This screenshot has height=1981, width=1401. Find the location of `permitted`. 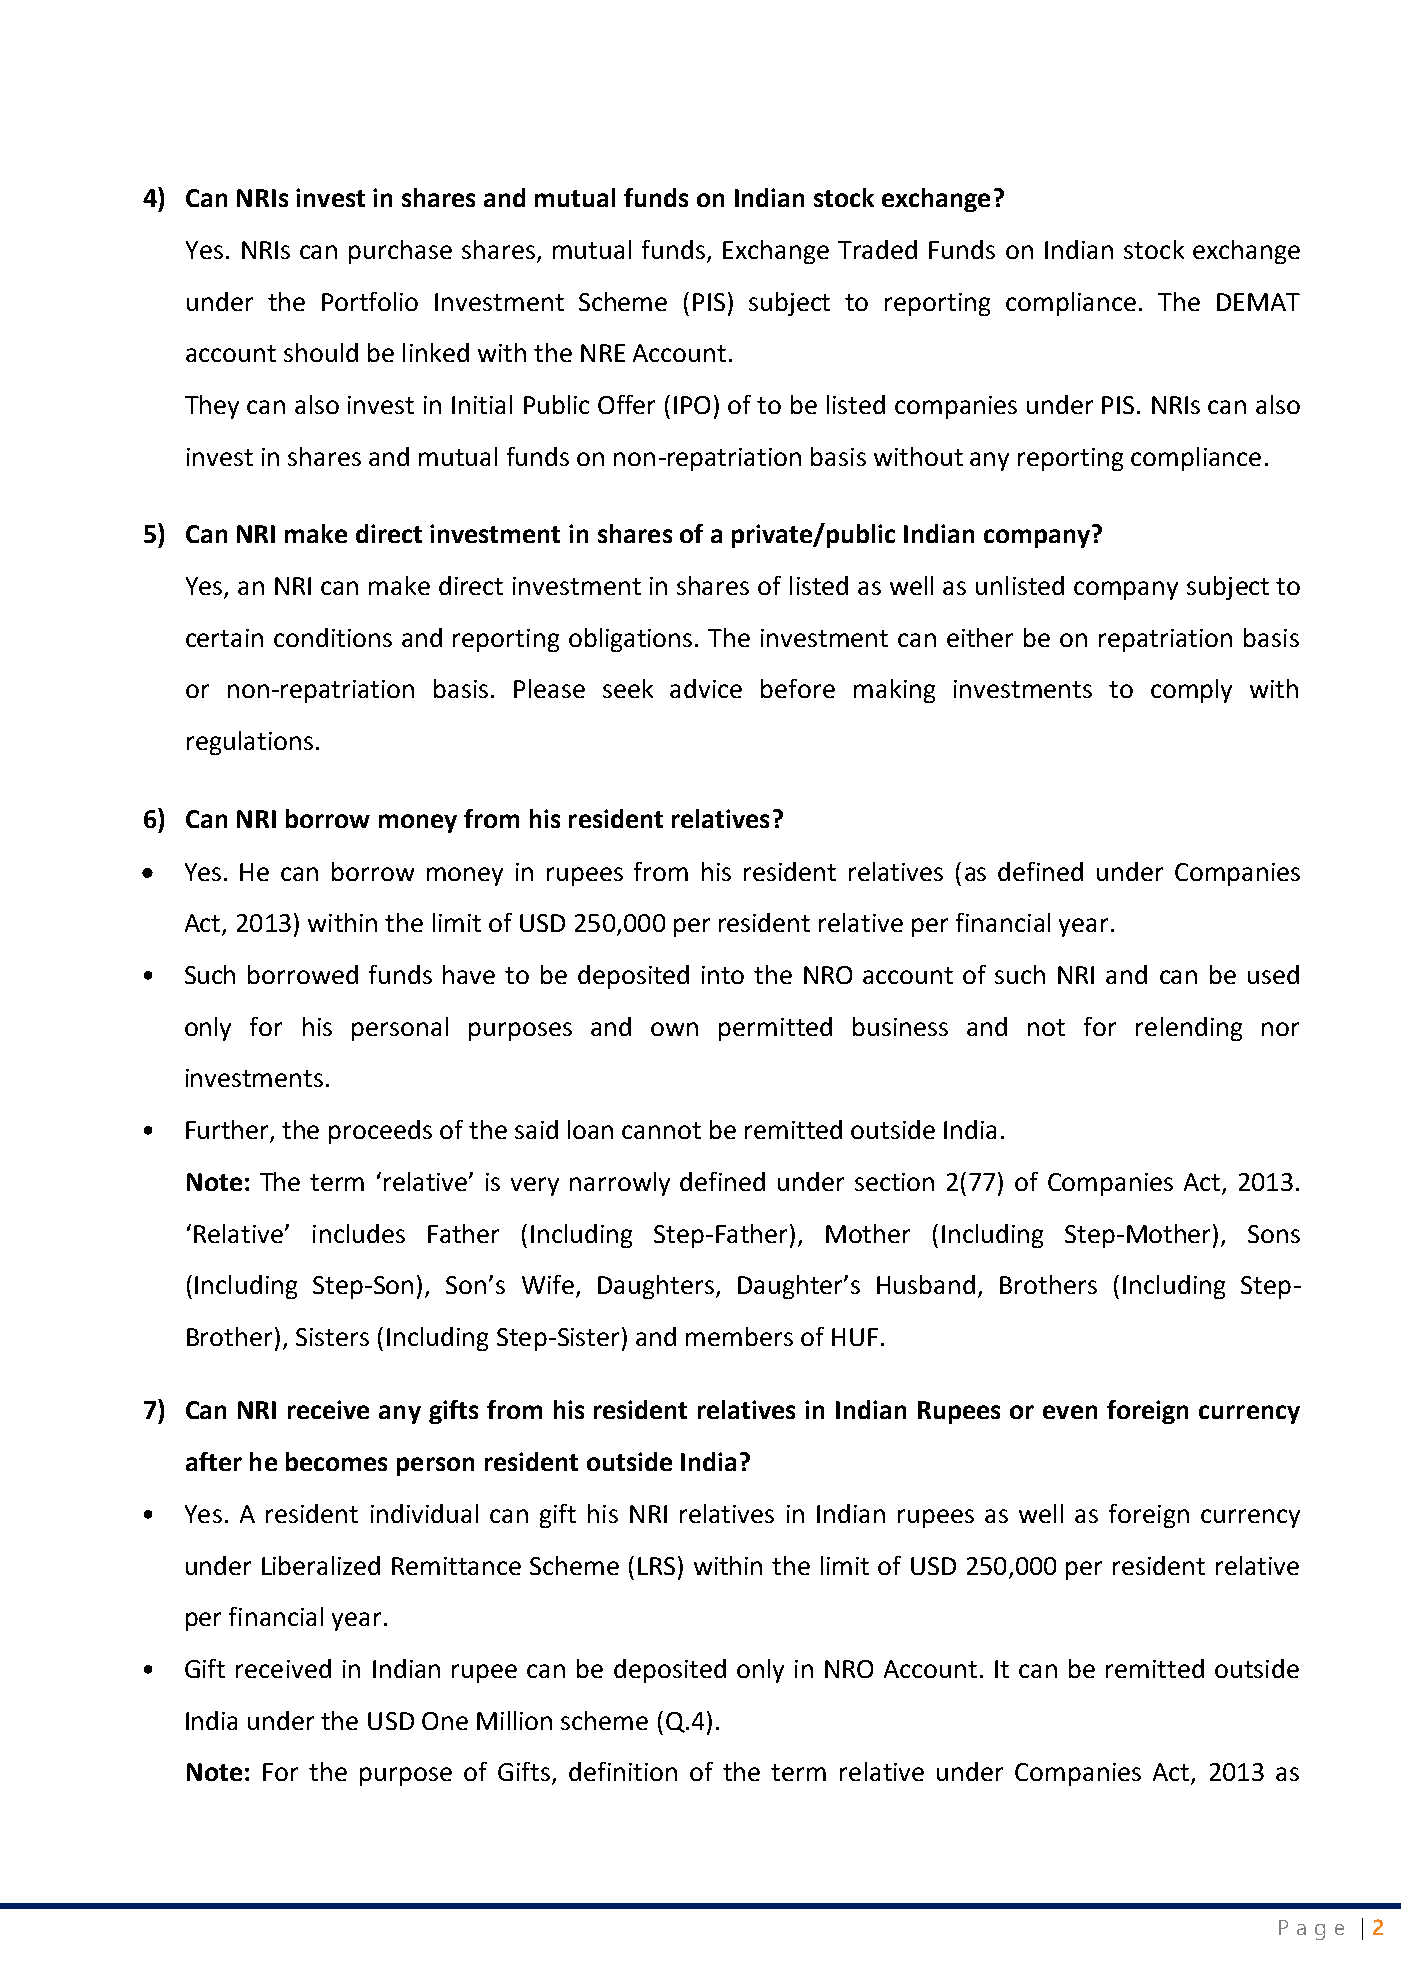

permitted is located at coordinates (775, 1029).
